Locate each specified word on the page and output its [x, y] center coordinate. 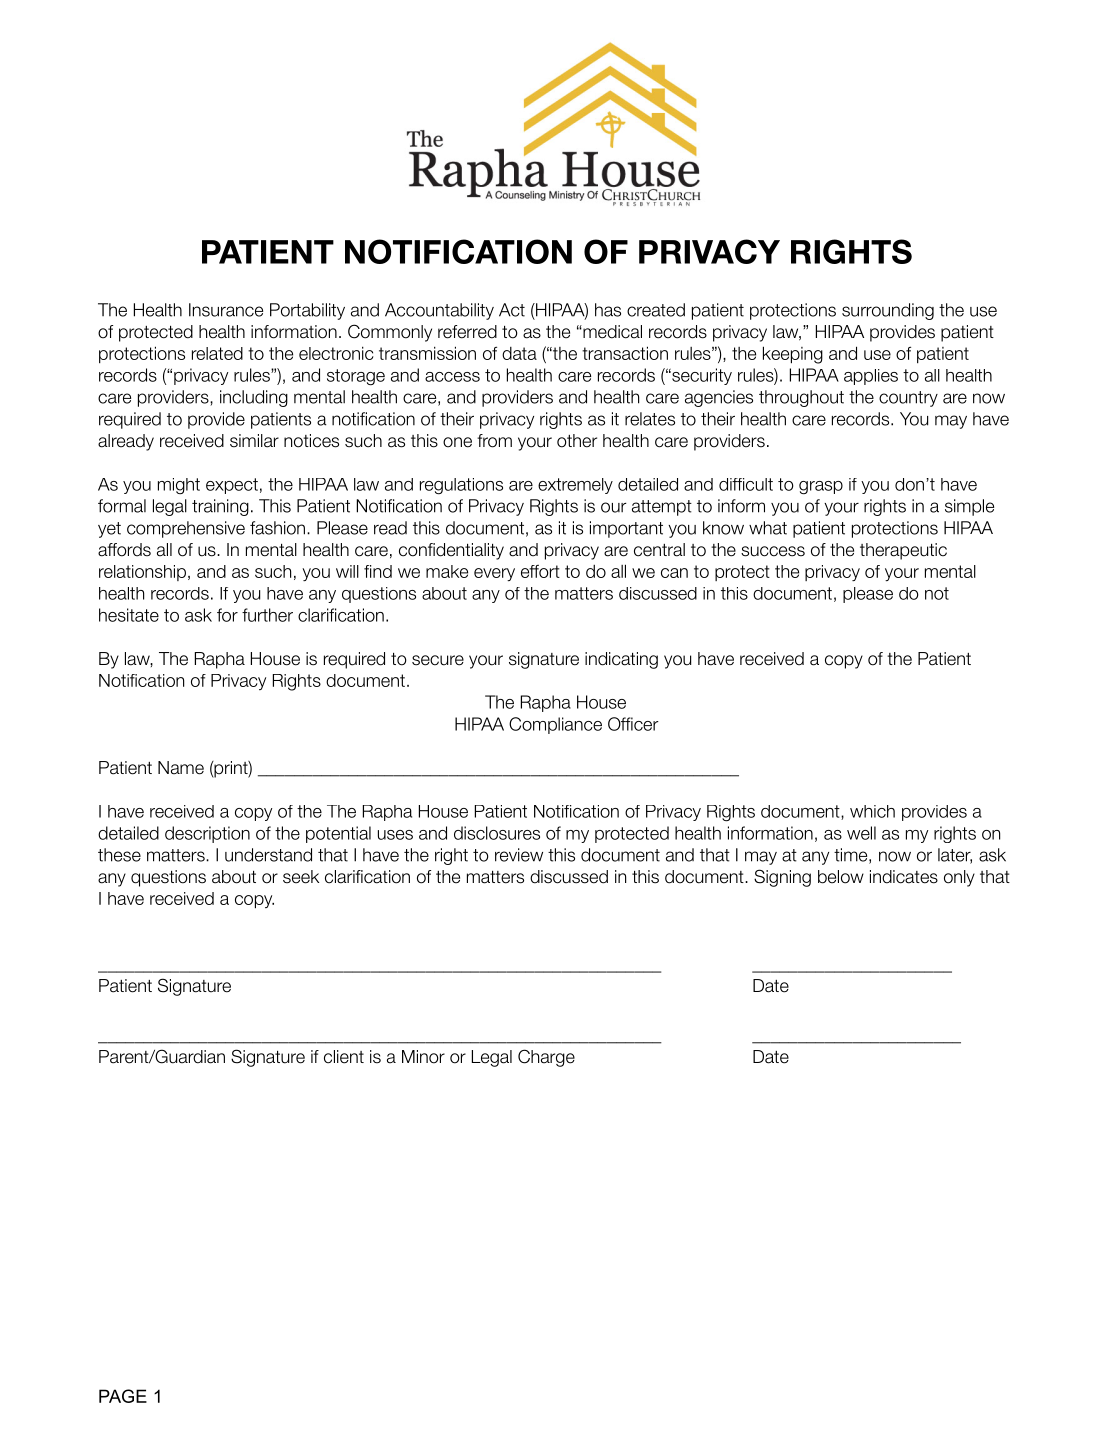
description [207, 834]
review [519, 855]
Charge [546, 1058]
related [217, 353]
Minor [423, 1057]
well [861, 833]
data [519, 353]
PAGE [123, 1396]
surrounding [888, 311]
